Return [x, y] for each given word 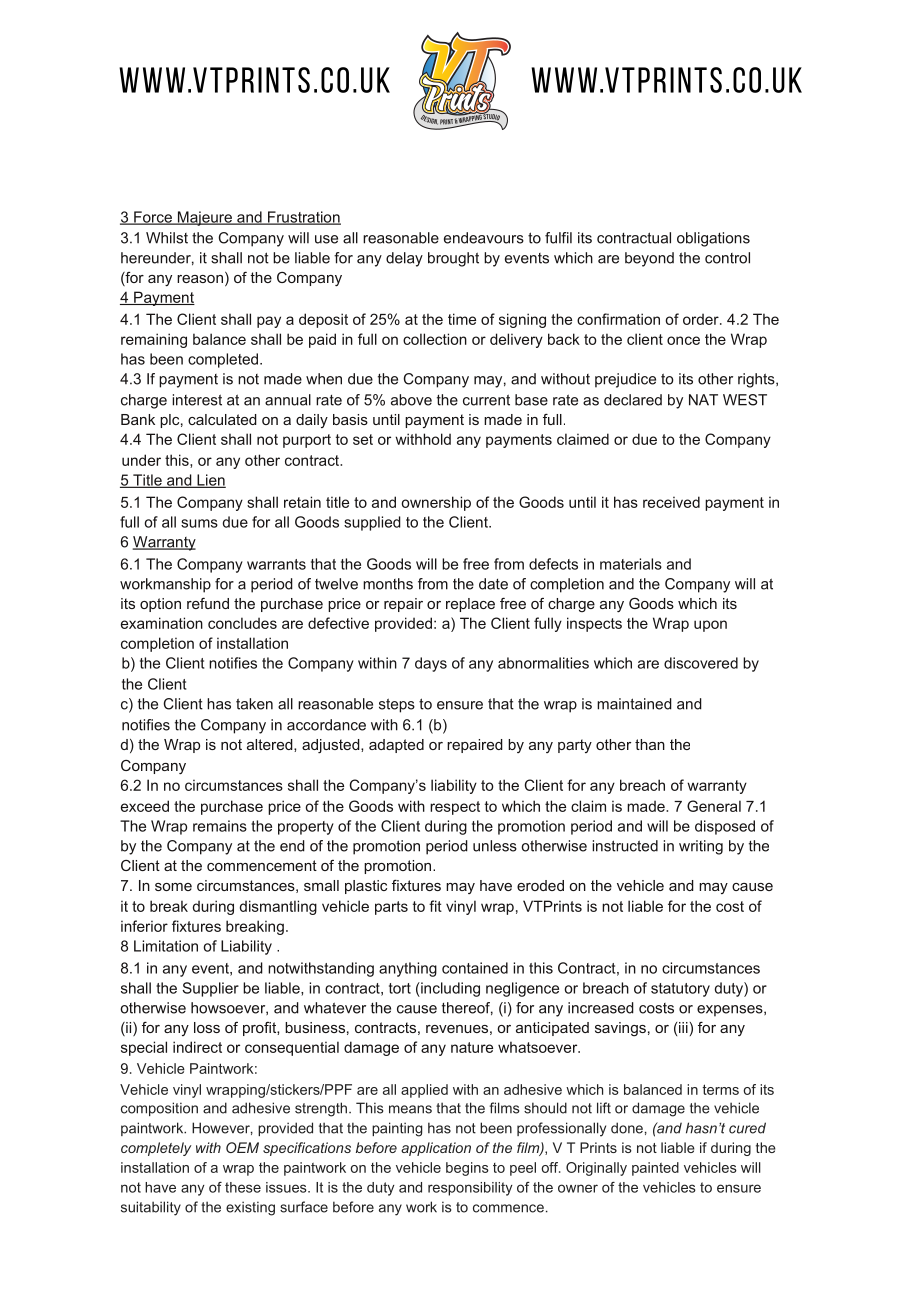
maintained [634, 704]
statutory [680, 990]
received [671, 502]
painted [655, 1169]
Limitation [166, 946]
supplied [372, 523]
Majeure [204, 218]
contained [475, 968]
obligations [713, 239]
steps [397, 705]
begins [467, 1169]
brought [453, 259]
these [243, 1187]
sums [199, 523]
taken [254, 704]
